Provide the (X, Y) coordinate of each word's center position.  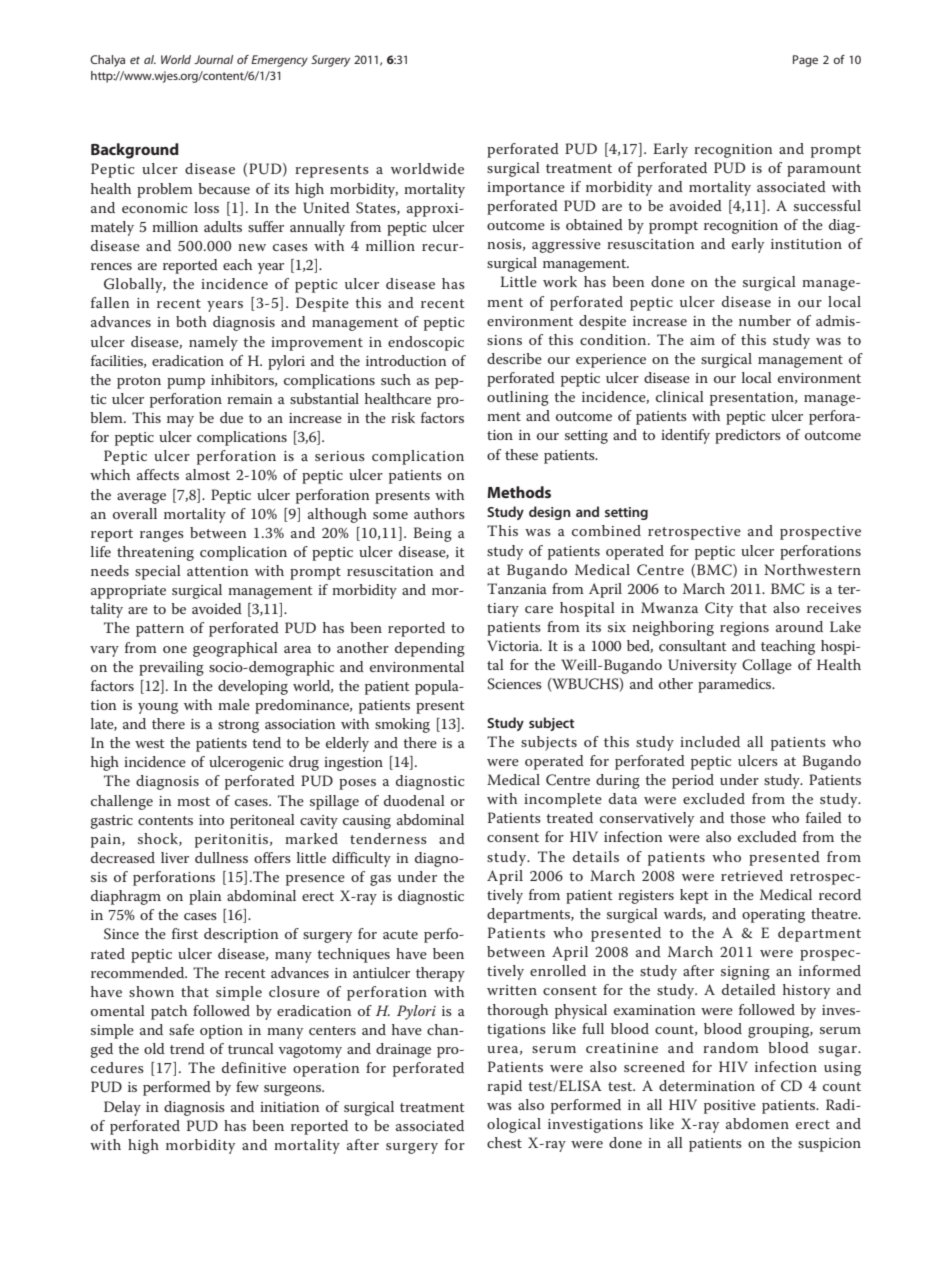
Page (805, 61)
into (211, 820)
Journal (213, 59)
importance (526, 189)
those (748, 817)
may (180, 421)
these (521, 454)
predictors (748, 436)
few (247, 1086)
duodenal (414, 800)
